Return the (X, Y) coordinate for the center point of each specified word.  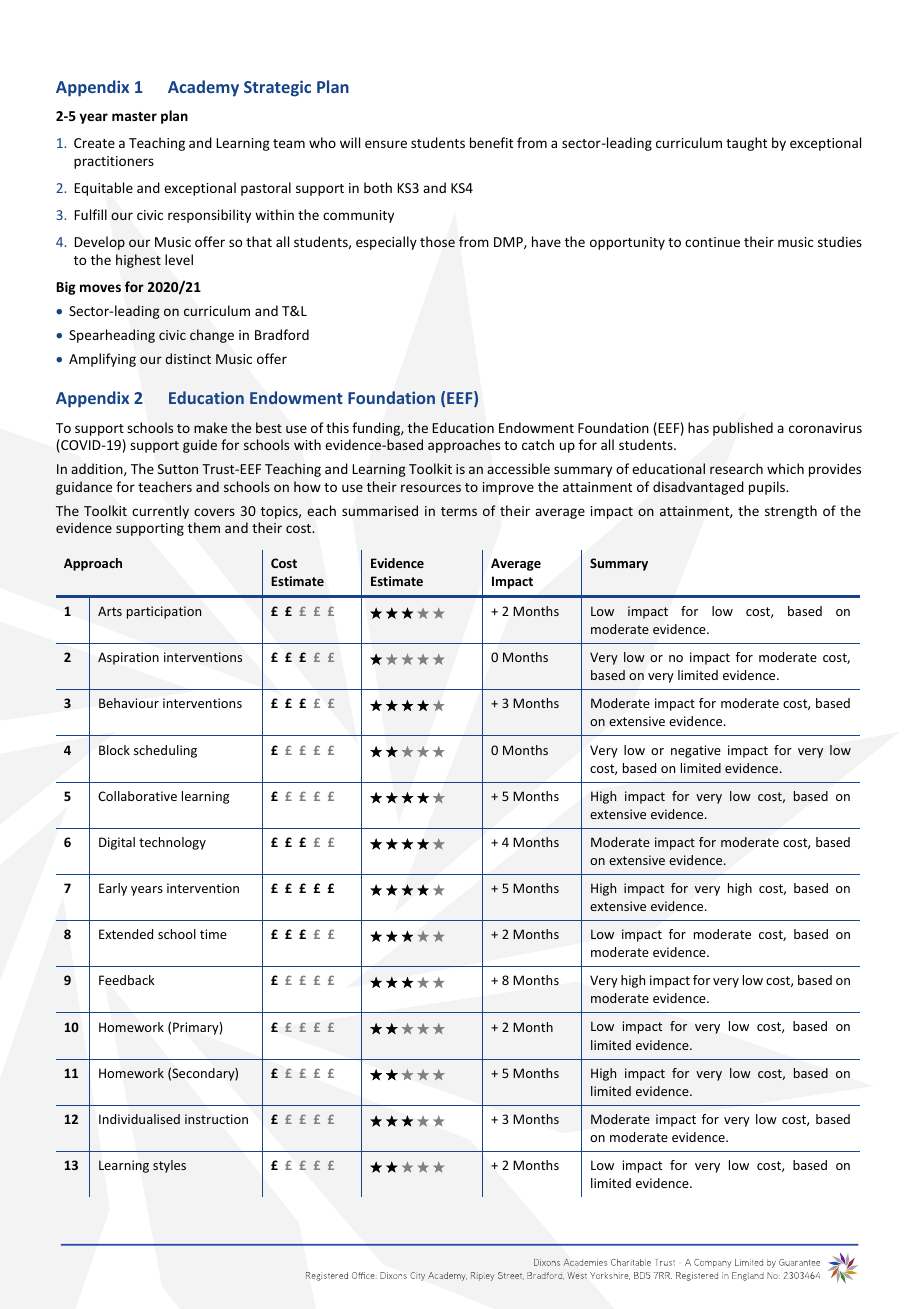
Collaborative (137, 796)
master (134, 116)
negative (696, 751)
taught (746, 144)
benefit (491, 142)
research (736, 468)
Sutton (178, 469)
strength (791, 512)
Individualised (139, 1119)
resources (431, 488)
